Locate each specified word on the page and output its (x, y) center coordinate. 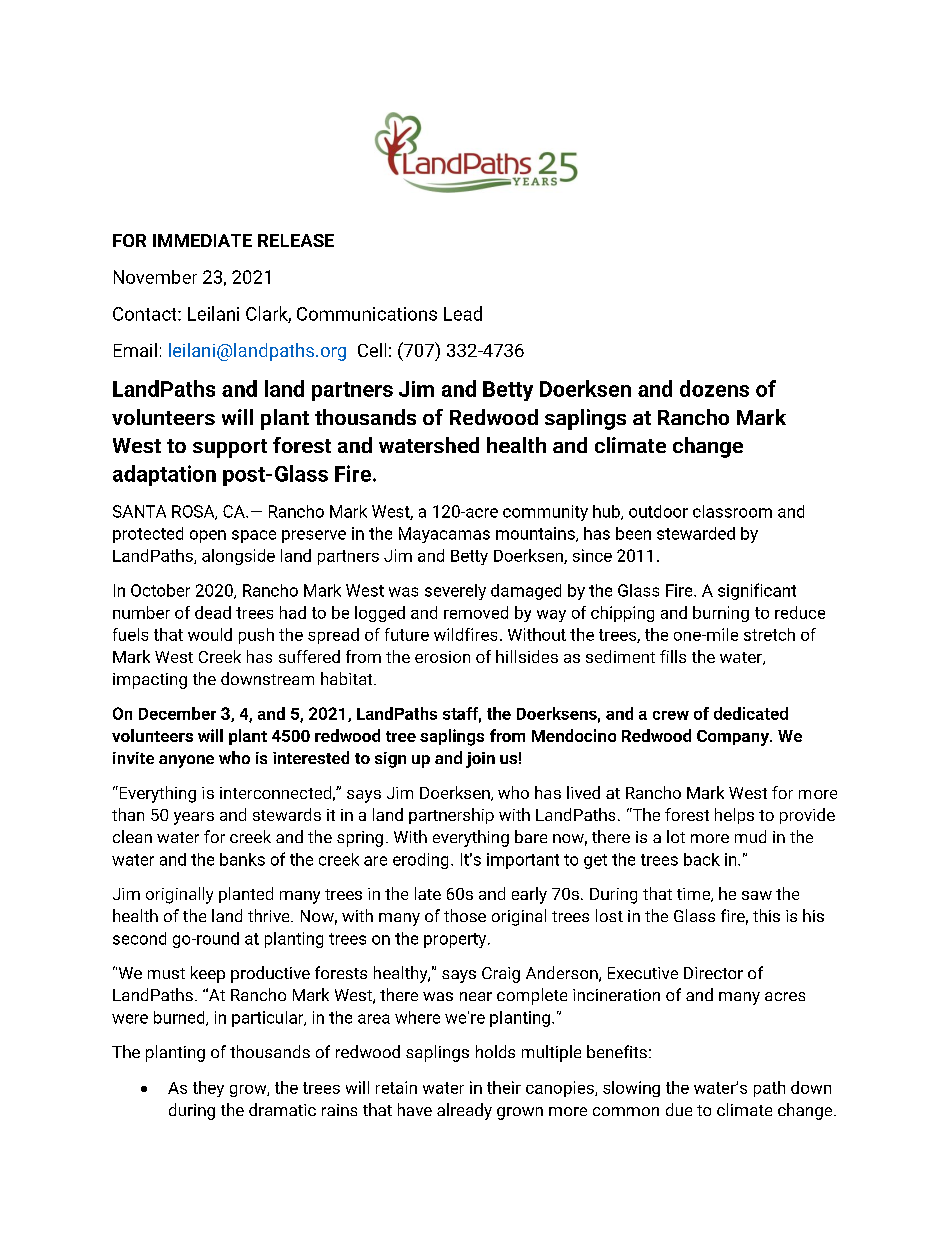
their (504, 1087)
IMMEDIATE (202, 240)
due (679, 1109)
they (208, 1089)
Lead (463, 313)
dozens (714, 388)
